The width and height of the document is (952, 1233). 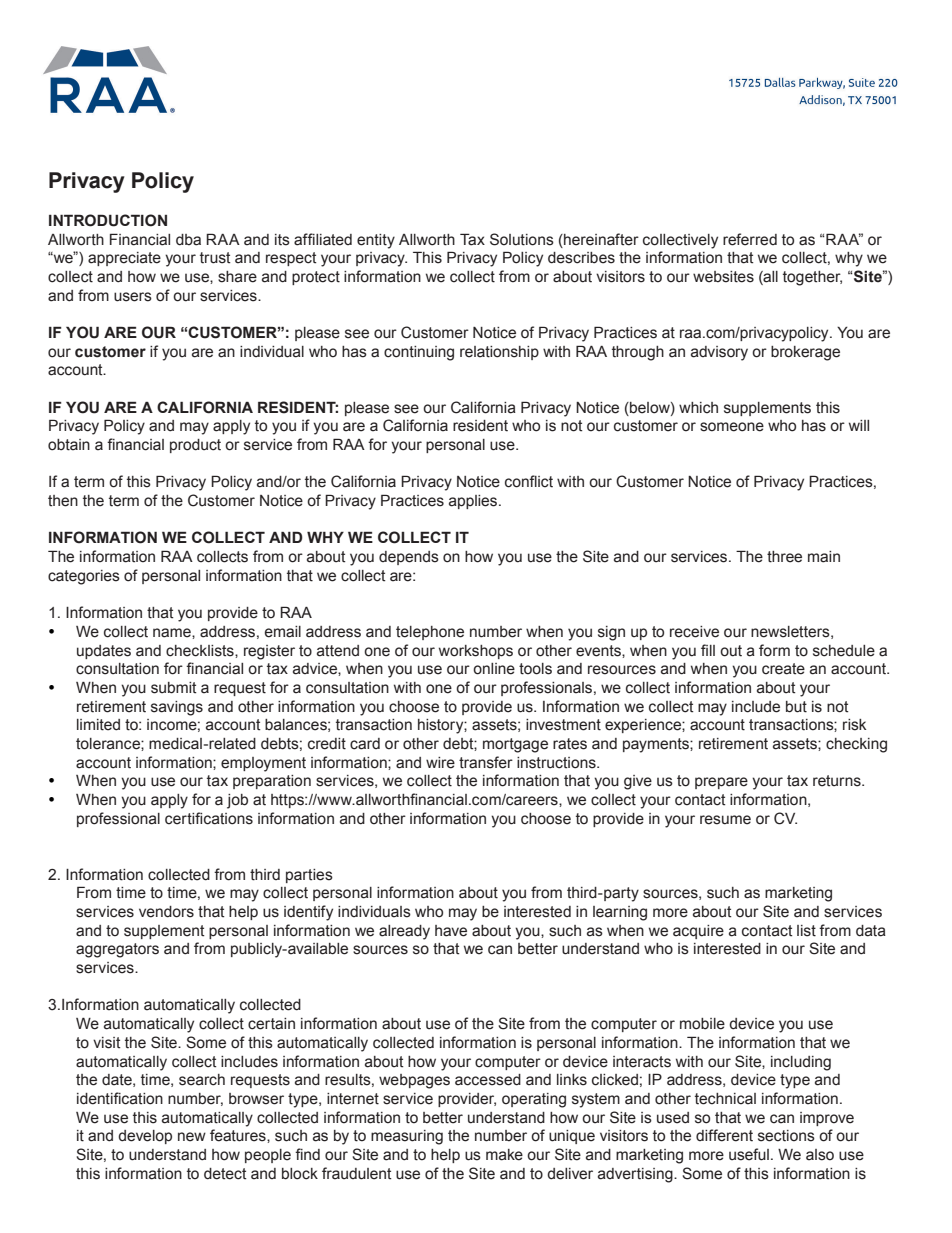 I want to click on online, so click(x=494, y=669).
